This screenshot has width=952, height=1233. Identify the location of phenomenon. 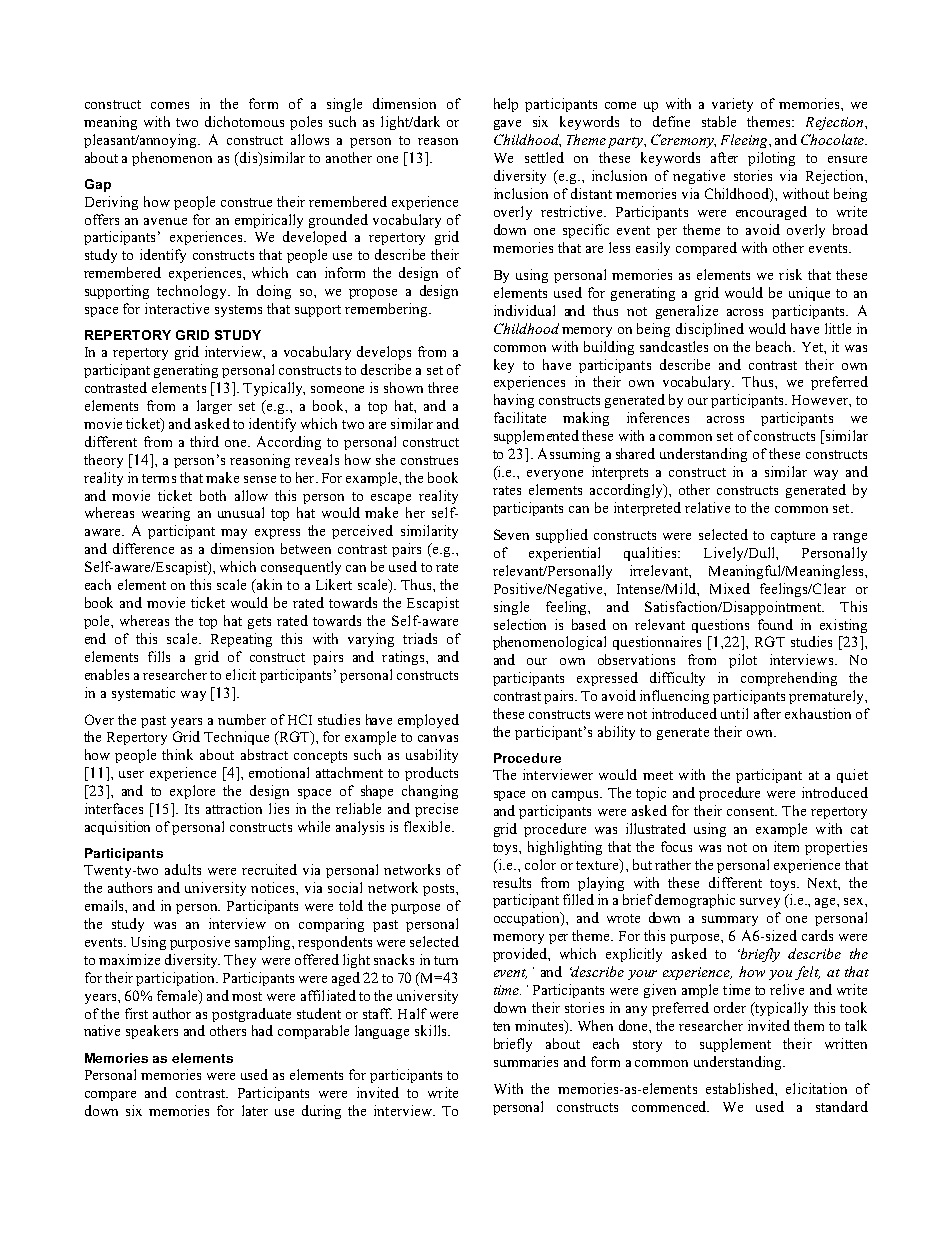
(172, 159).
